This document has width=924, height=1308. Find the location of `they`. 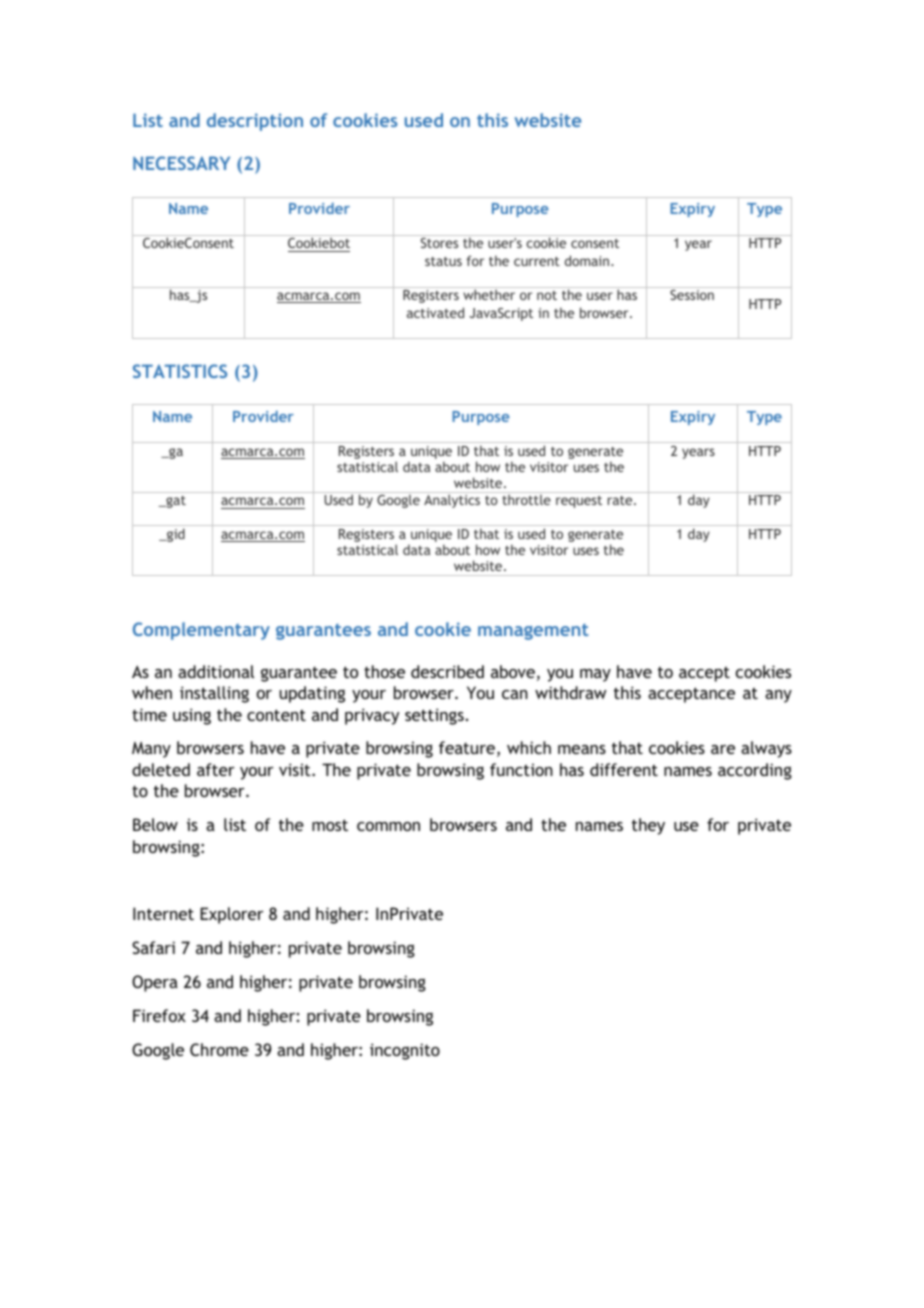

they is located at coordinates (648, 826).
